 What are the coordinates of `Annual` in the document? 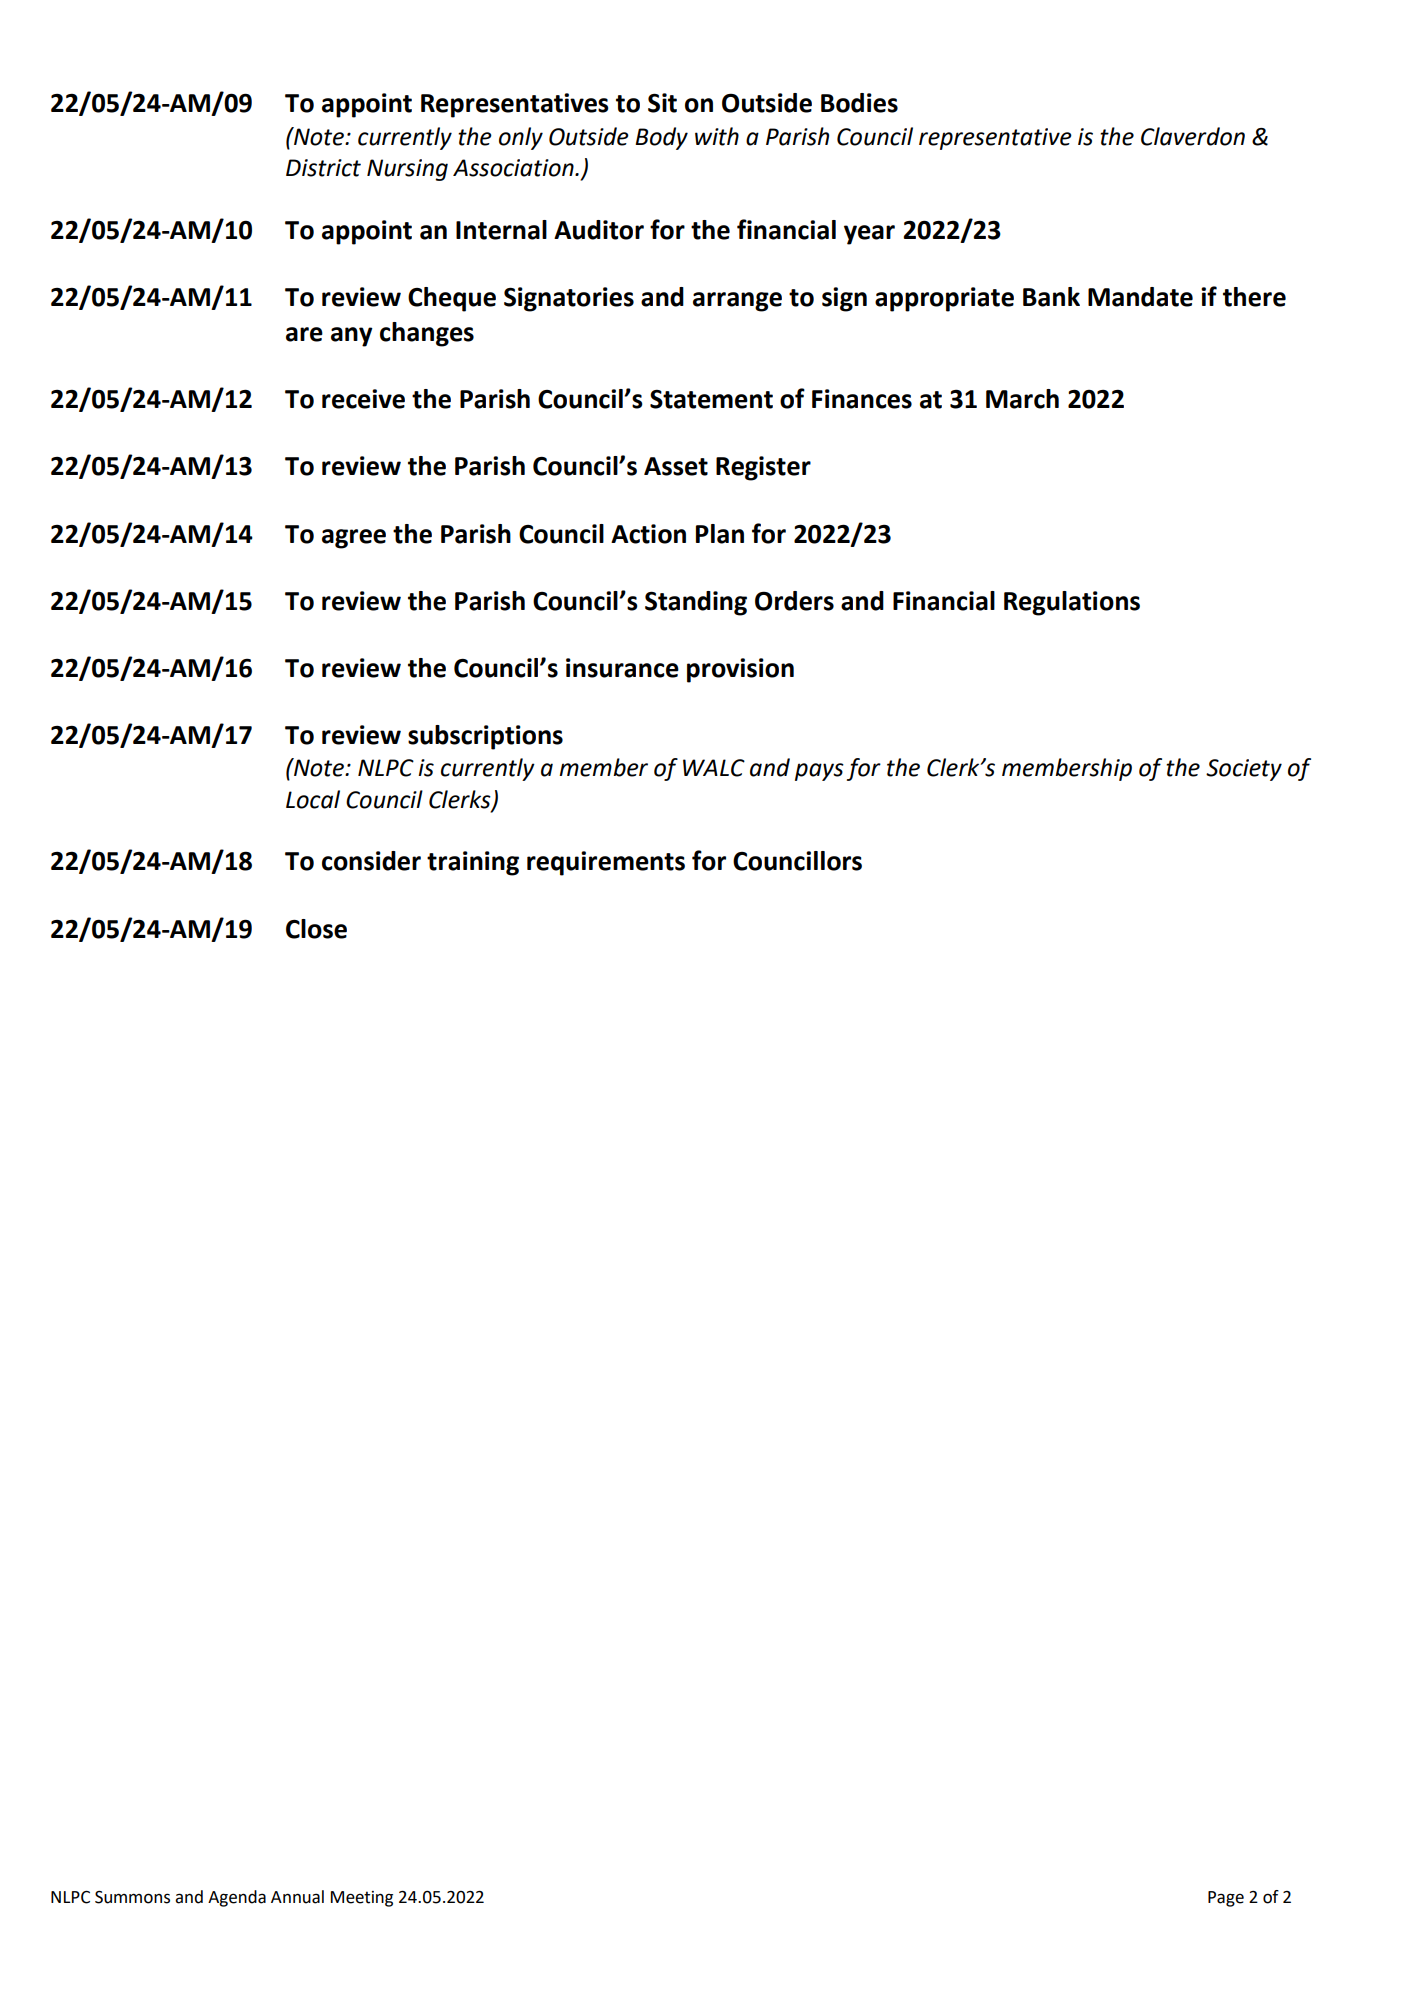 It's located at (297, 1897).
